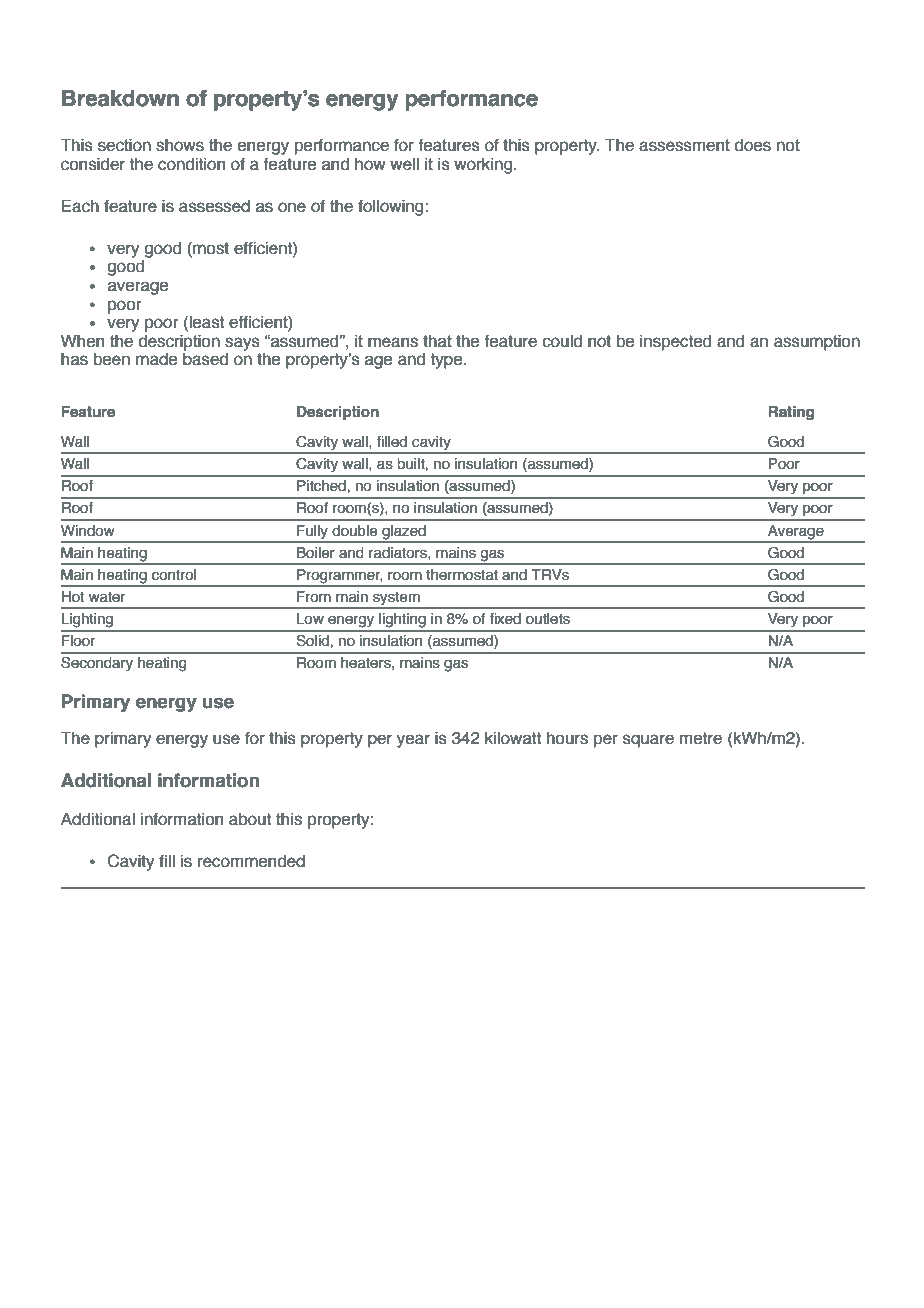 This screenshot has width=924, height=1308. I want to click on following, so click(390, 207).
